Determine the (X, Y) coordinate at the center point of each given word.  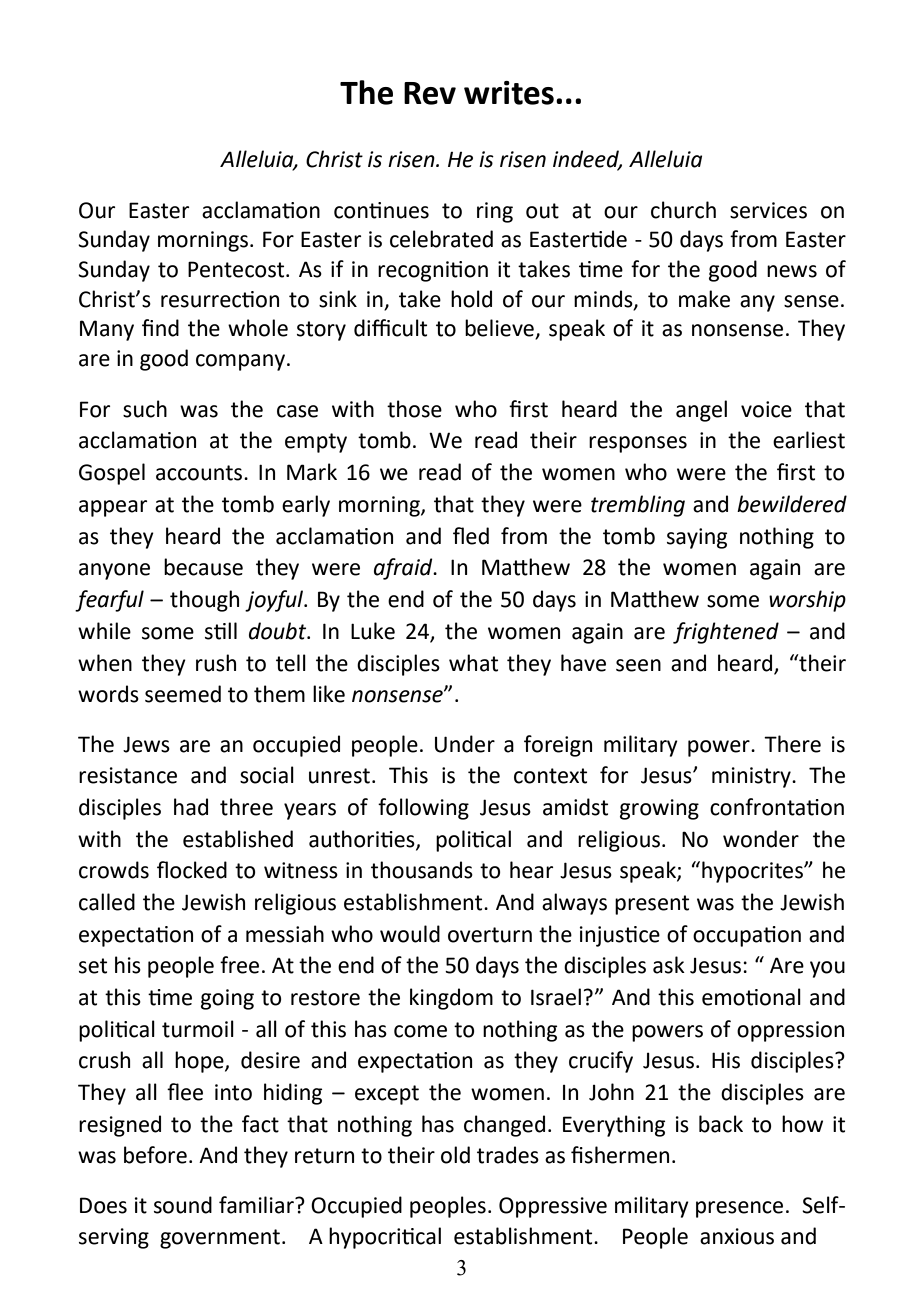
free (239, 965)
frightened (726, 633)
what (473, 663)
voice (766, 409)
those (414, 409)
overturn (490, 935)
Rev (430, 93)
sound (183, 1205)
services (768, 210)
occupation (747, 936)
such (145, 409)
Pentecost (237, 269)
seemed (183, 694)
